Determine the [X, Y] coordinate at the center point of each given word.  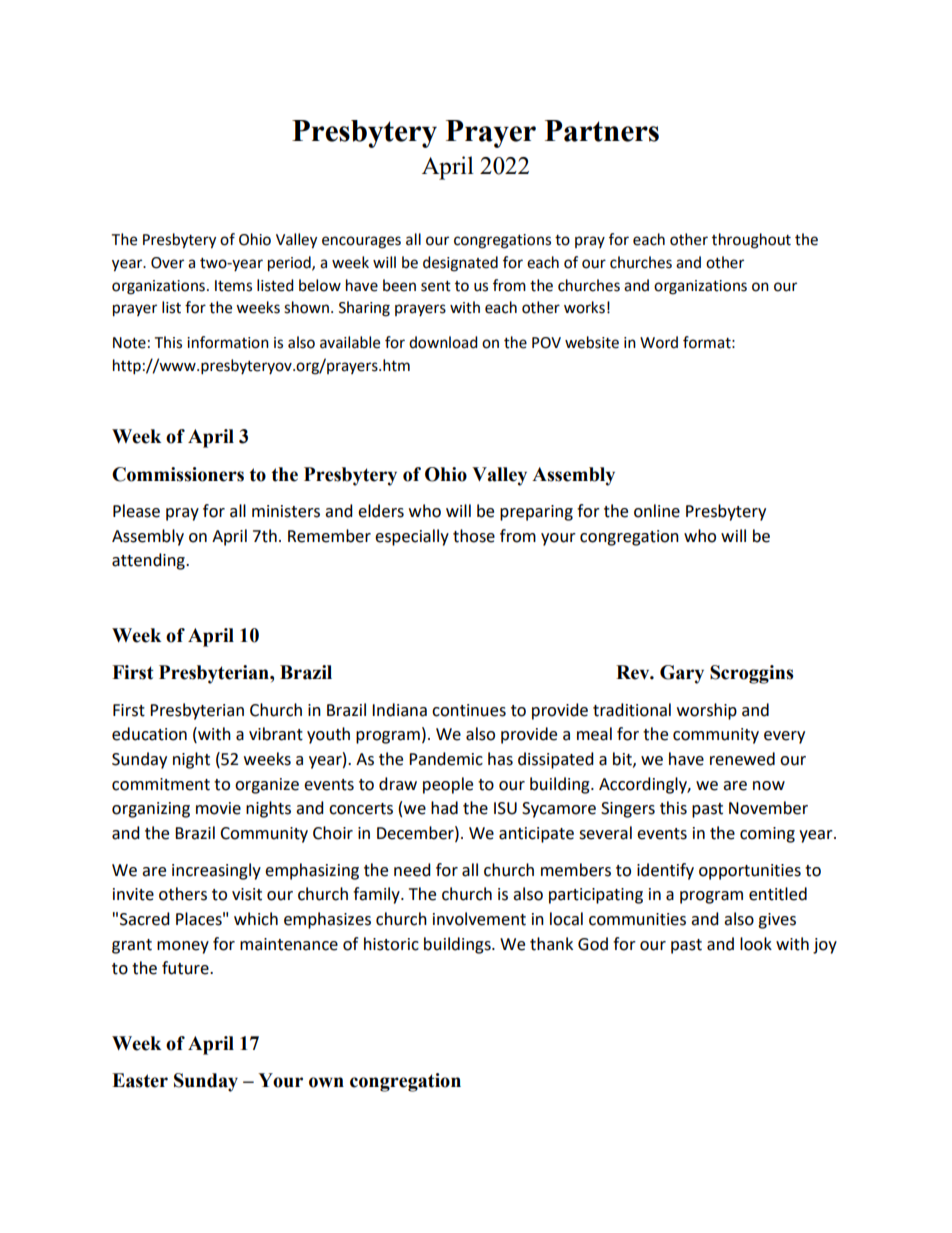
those [474, 536]
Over [167, 263]
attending [149, 561]
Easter [140, 1080]
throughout [751, 241]
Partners [602, 131]
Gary [682, 674]
